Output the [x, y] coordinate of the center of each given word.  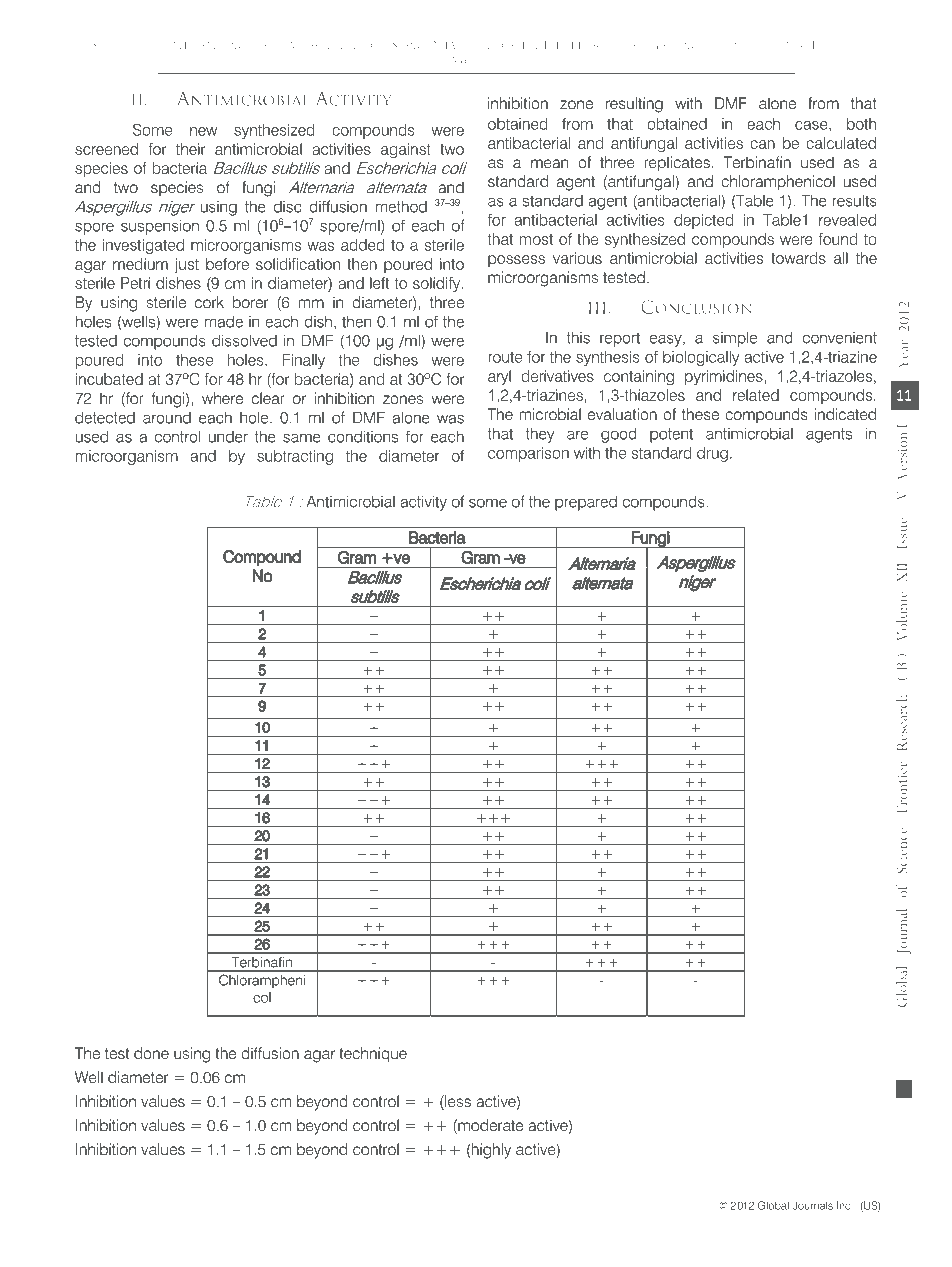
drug [712, 454]
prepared [586, 503]
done [151, 1053]
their [190, 149]
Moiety [476, 61]
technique [373, 1055]
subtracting [295, 457]
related [756, 395]
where [222, 398]
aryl [499, 377]
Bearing [734, 45]
